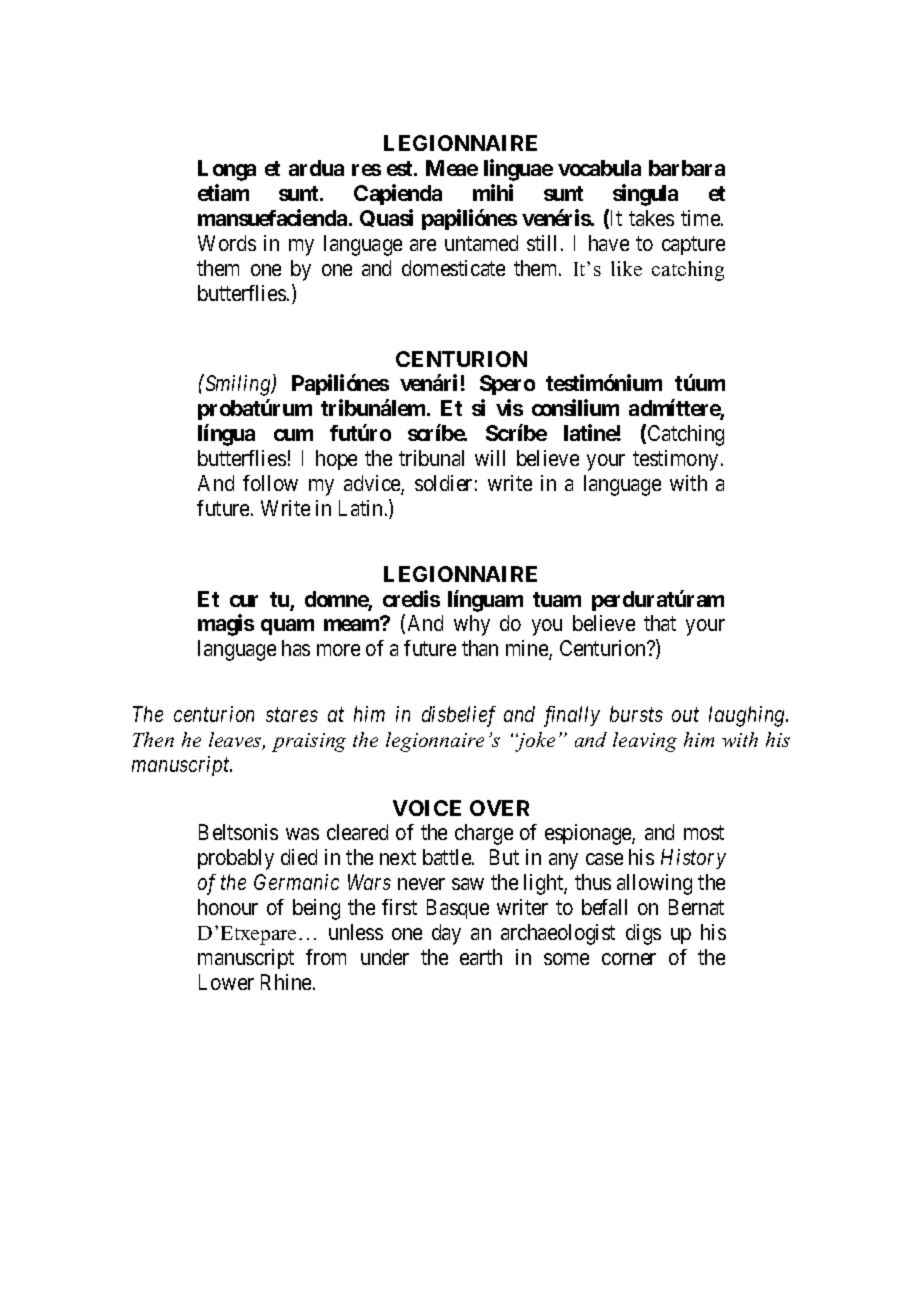  What do you see at coordinates (507, 385) in the document?
I see `Spero` at bounding box center [507, 385].
